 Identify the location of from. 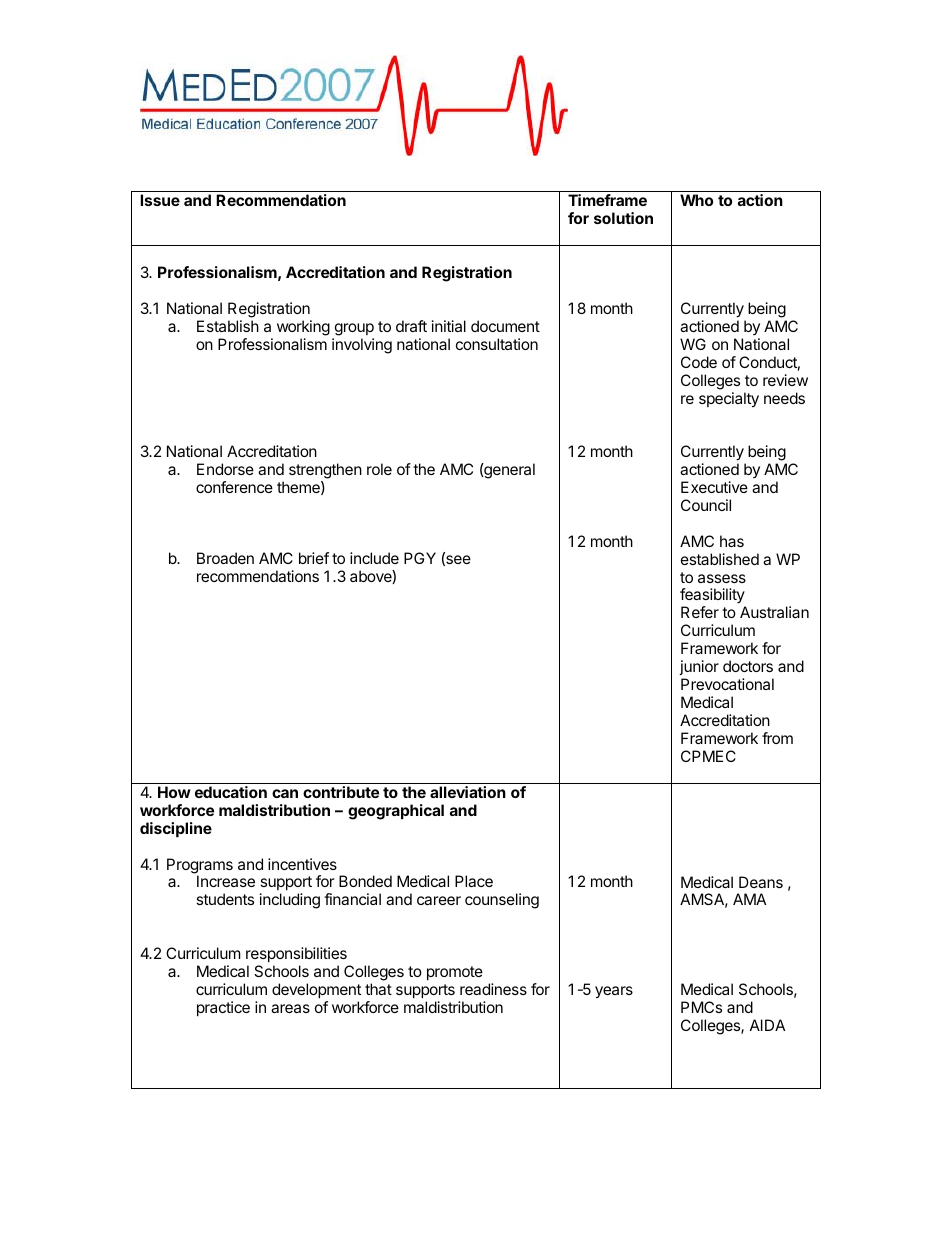
(777, 738).
